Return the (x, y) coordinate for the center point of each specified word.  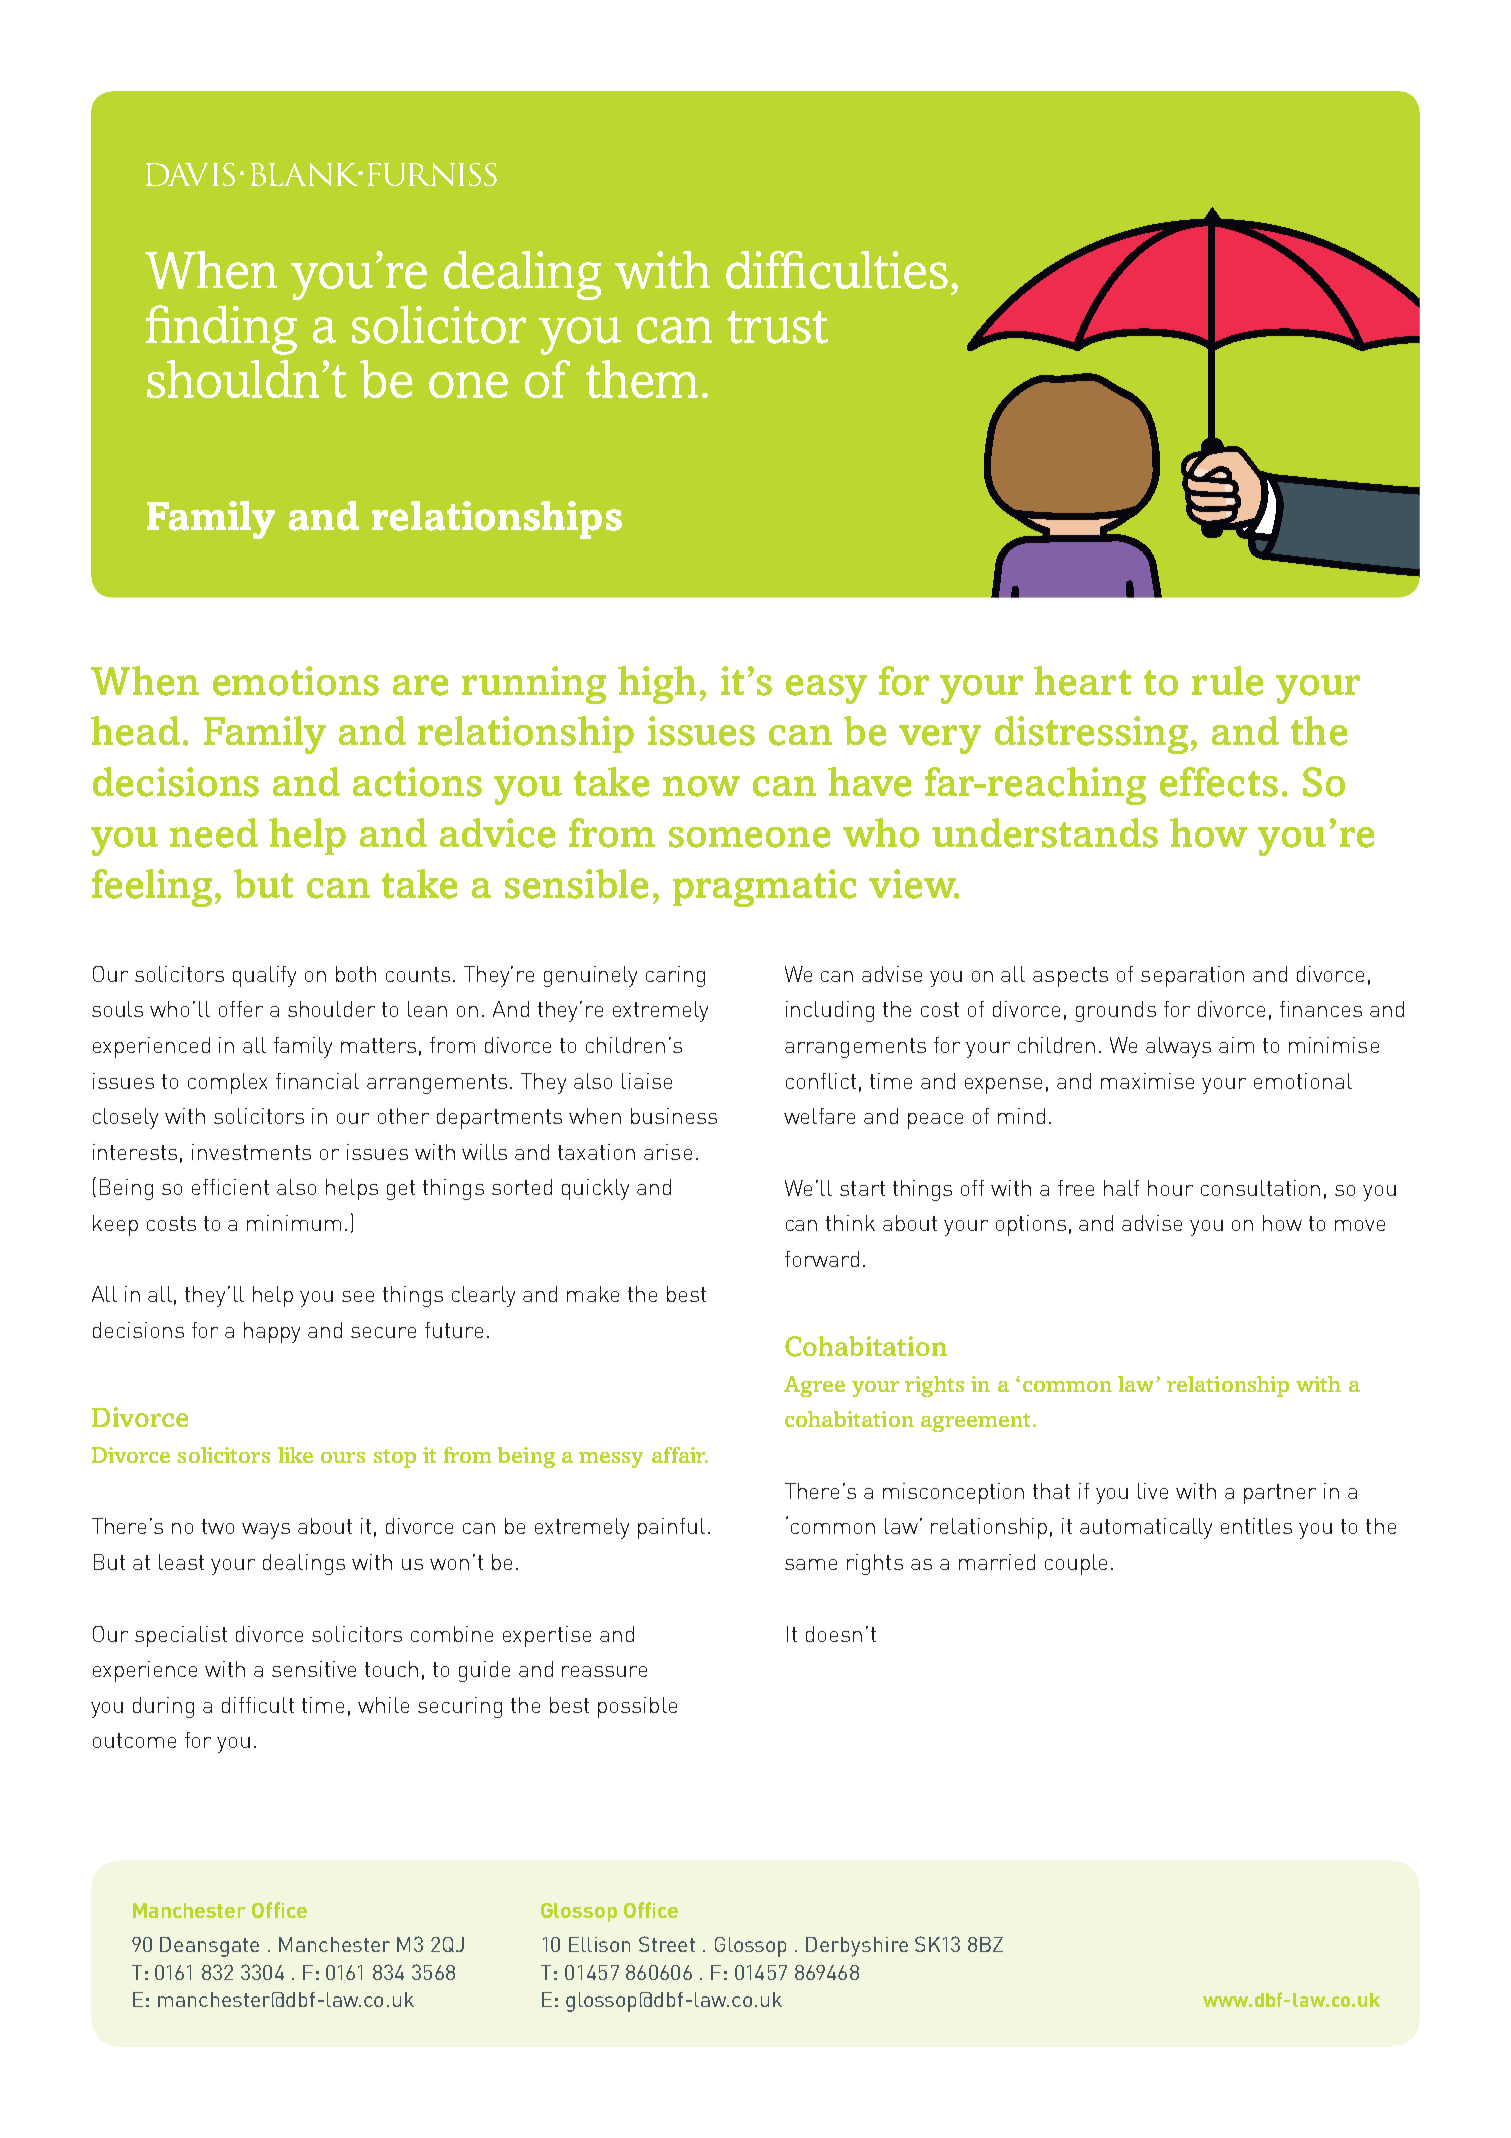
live (1153, 1491)
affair (680, 1455)
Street (667, 1944)
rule (1227, 681)
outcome (134, 1740)
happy (272, 1332)
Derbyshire (857, 1947)
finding (221, 330)
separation (1192, 976)
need (214, 833)
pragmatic (764, 888)
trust (777, 327)
